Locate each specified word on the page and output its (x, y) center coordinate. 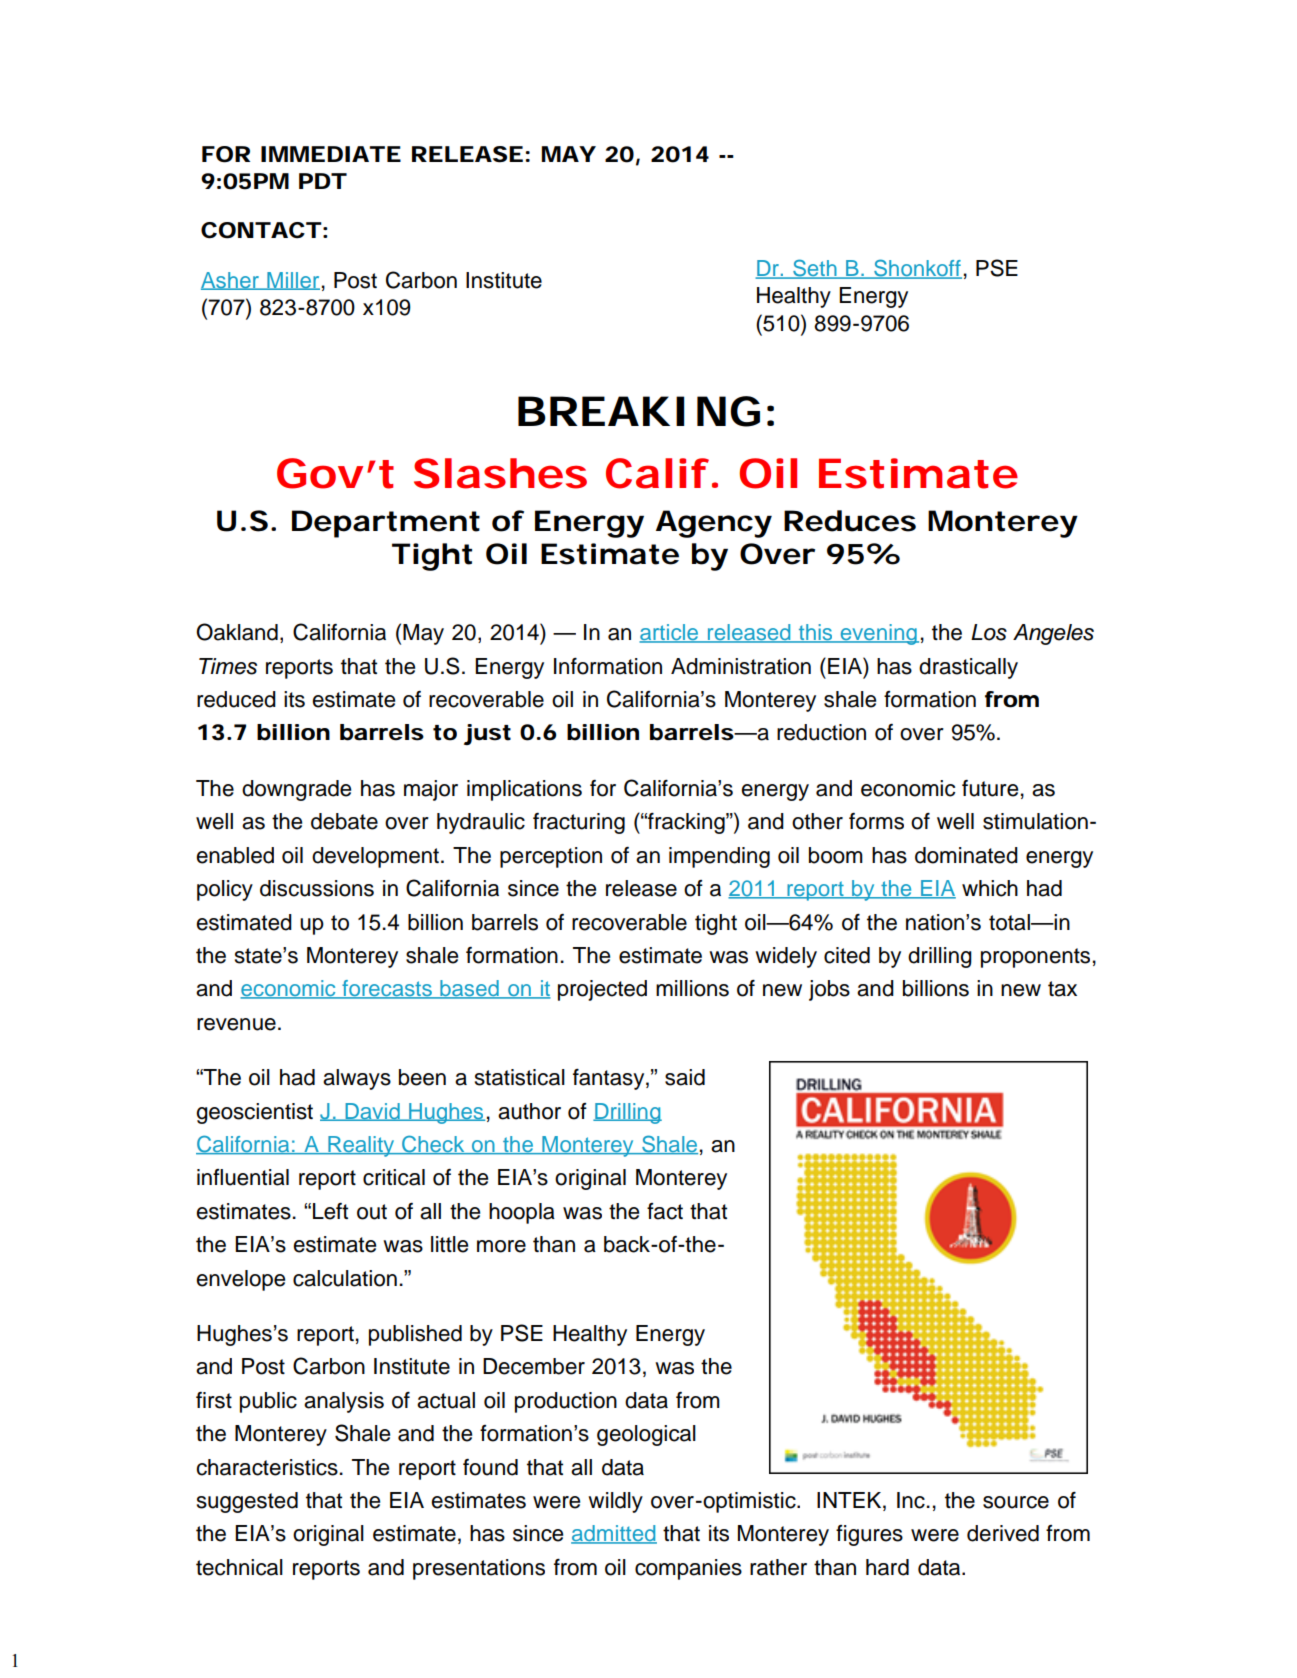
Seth (815, 269)
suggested (247, 1502)
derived (1003, 1533)
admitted (614, 1534)
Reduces (850, 521)
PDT (322, 181)
